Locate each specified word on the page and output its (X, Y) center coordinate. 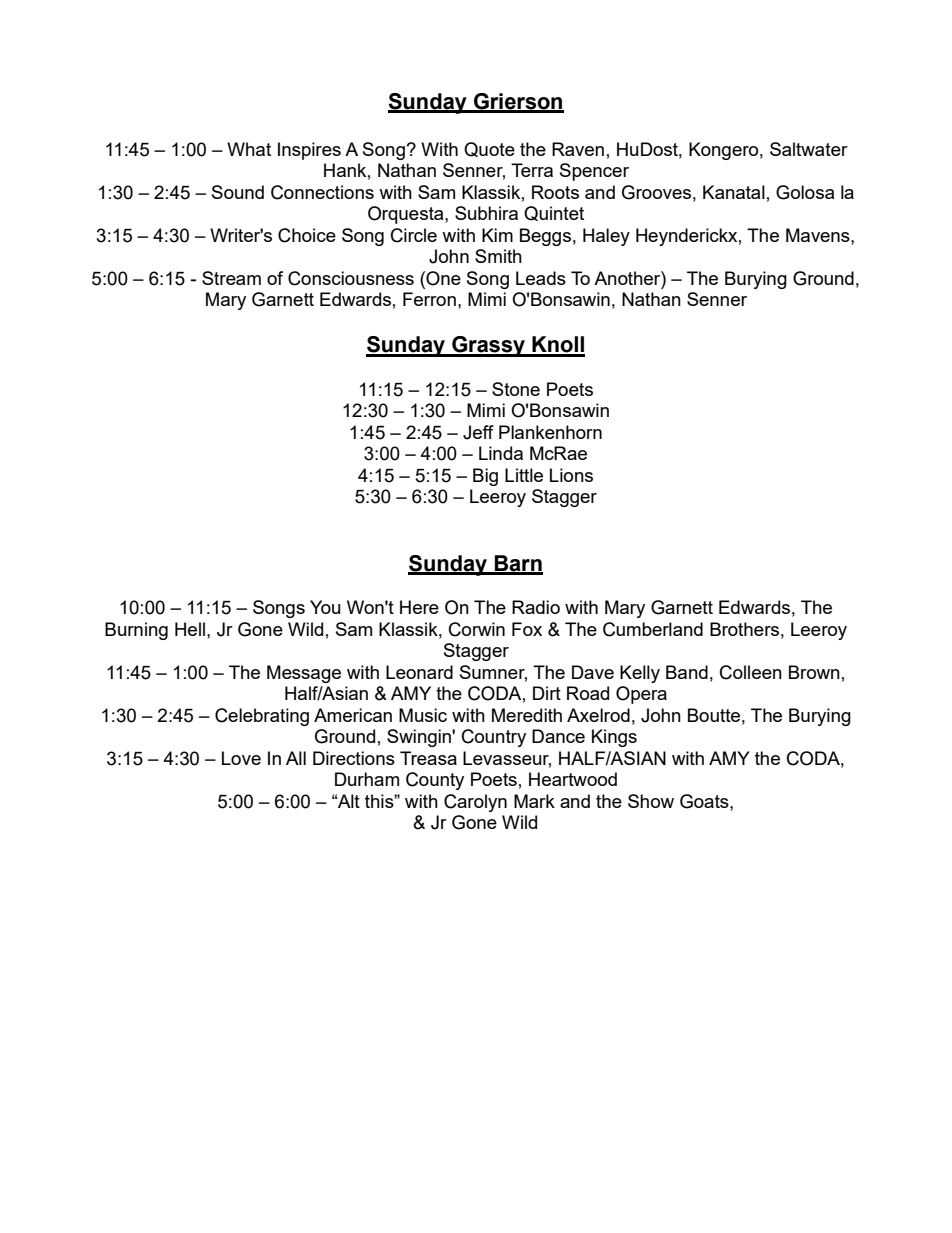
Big (485, 477)
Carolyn (475, 803)
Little (524, 475)
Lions (571, 475)
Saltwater (809, 149)
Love (241, 758)
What (249, 149)
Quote (489, 149)
